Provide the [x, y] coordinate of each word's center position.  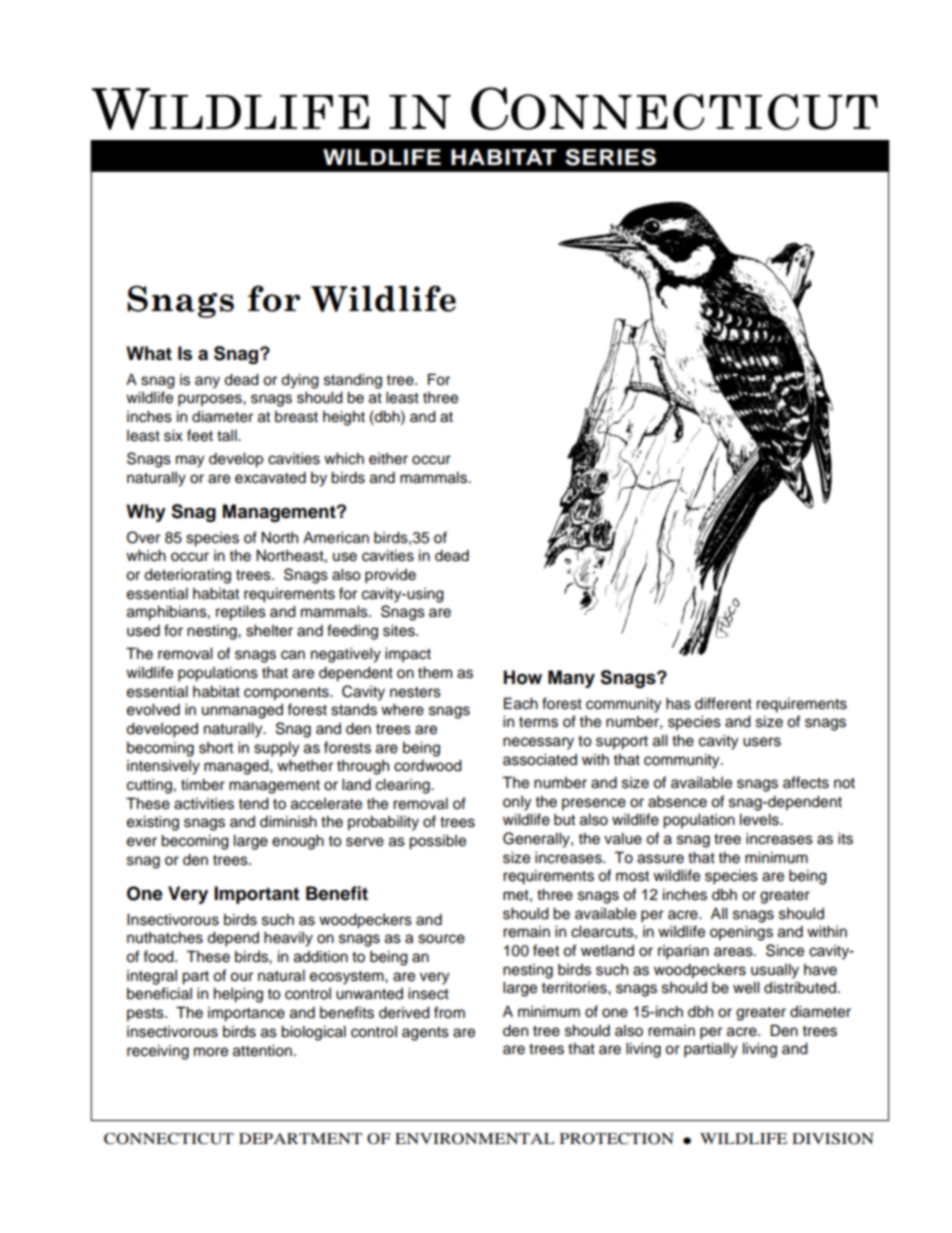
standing [353, 381]
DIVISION [833, 1139]
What [149, 353]
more [211, 1052]
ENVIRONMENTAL [475, 1139]
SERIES [610, 157]
